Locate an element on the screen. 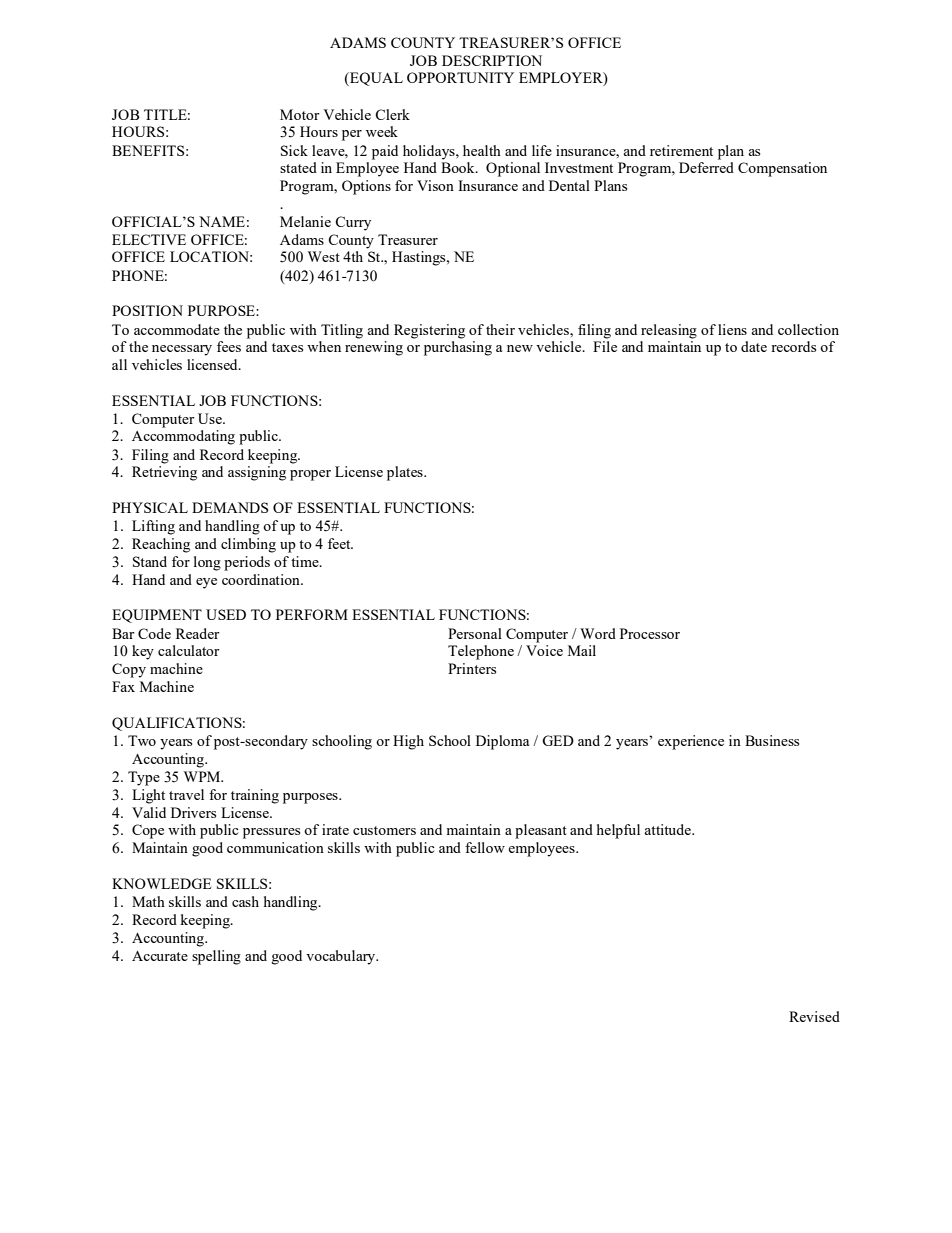 This screenshot has height=1233, width=952. Processor is located at coordinates (650, 633).
